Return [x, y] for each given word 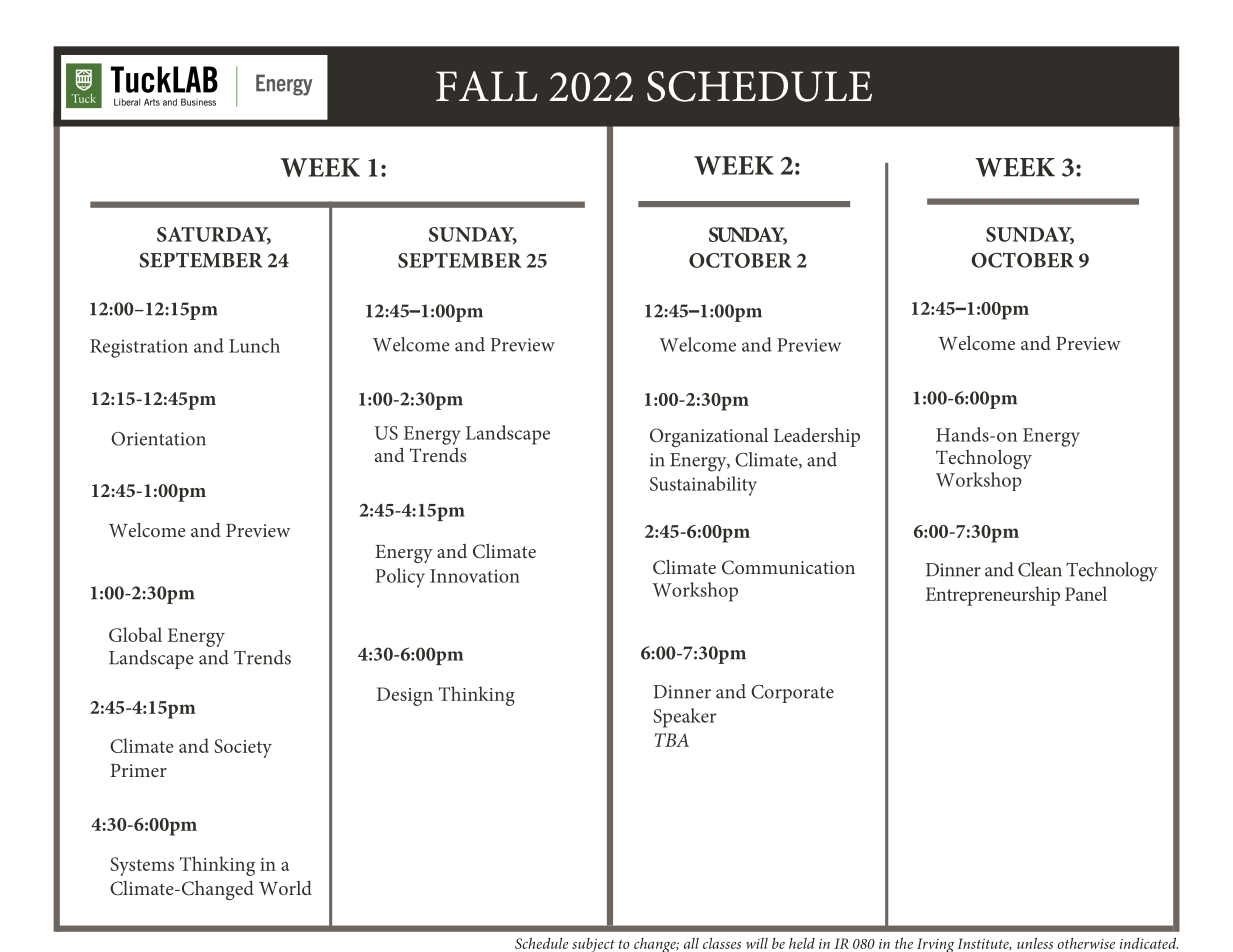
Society [243, 748]
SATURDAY [214, 235]
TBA [671, 740]
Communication [788, 567]
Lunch [254, 345]
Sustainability [703, 486]
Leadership [817, 437]
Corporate [792, 694]
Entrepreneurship [992, 596]
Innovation [475, 576]
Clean [1040, 569]
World [285, 888]
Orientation [158, 439]
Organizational [709, 437]
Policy [400, 578]
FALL [487, 86]
